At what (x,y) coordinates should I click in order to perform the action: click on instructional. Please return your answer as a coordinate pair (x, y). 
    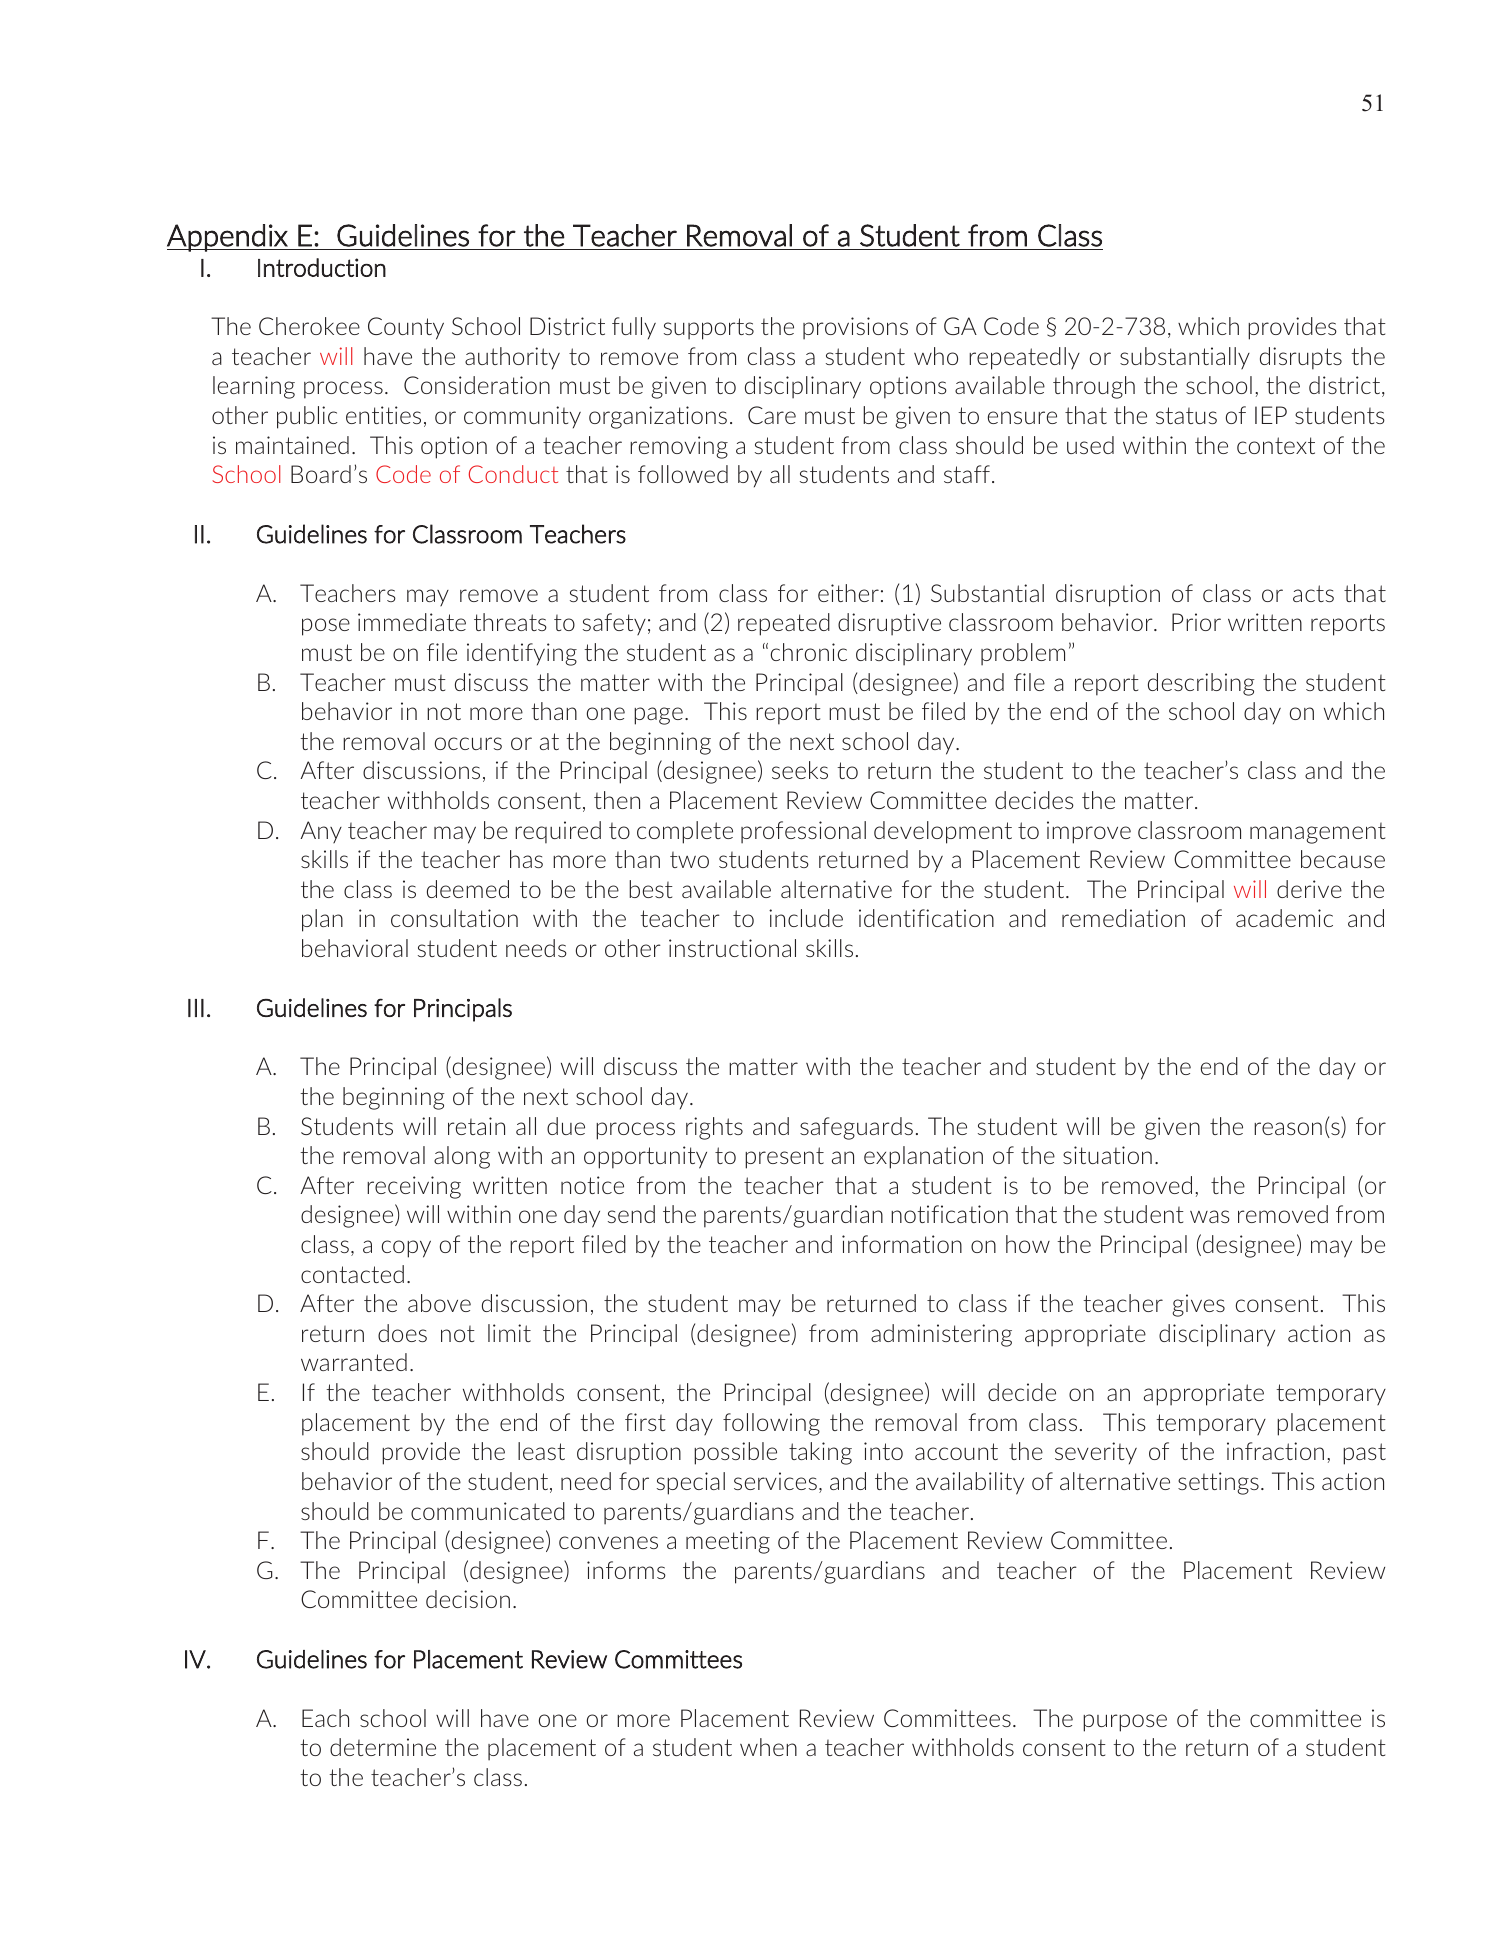
    Looking at the image, I should click on (732, 948).
